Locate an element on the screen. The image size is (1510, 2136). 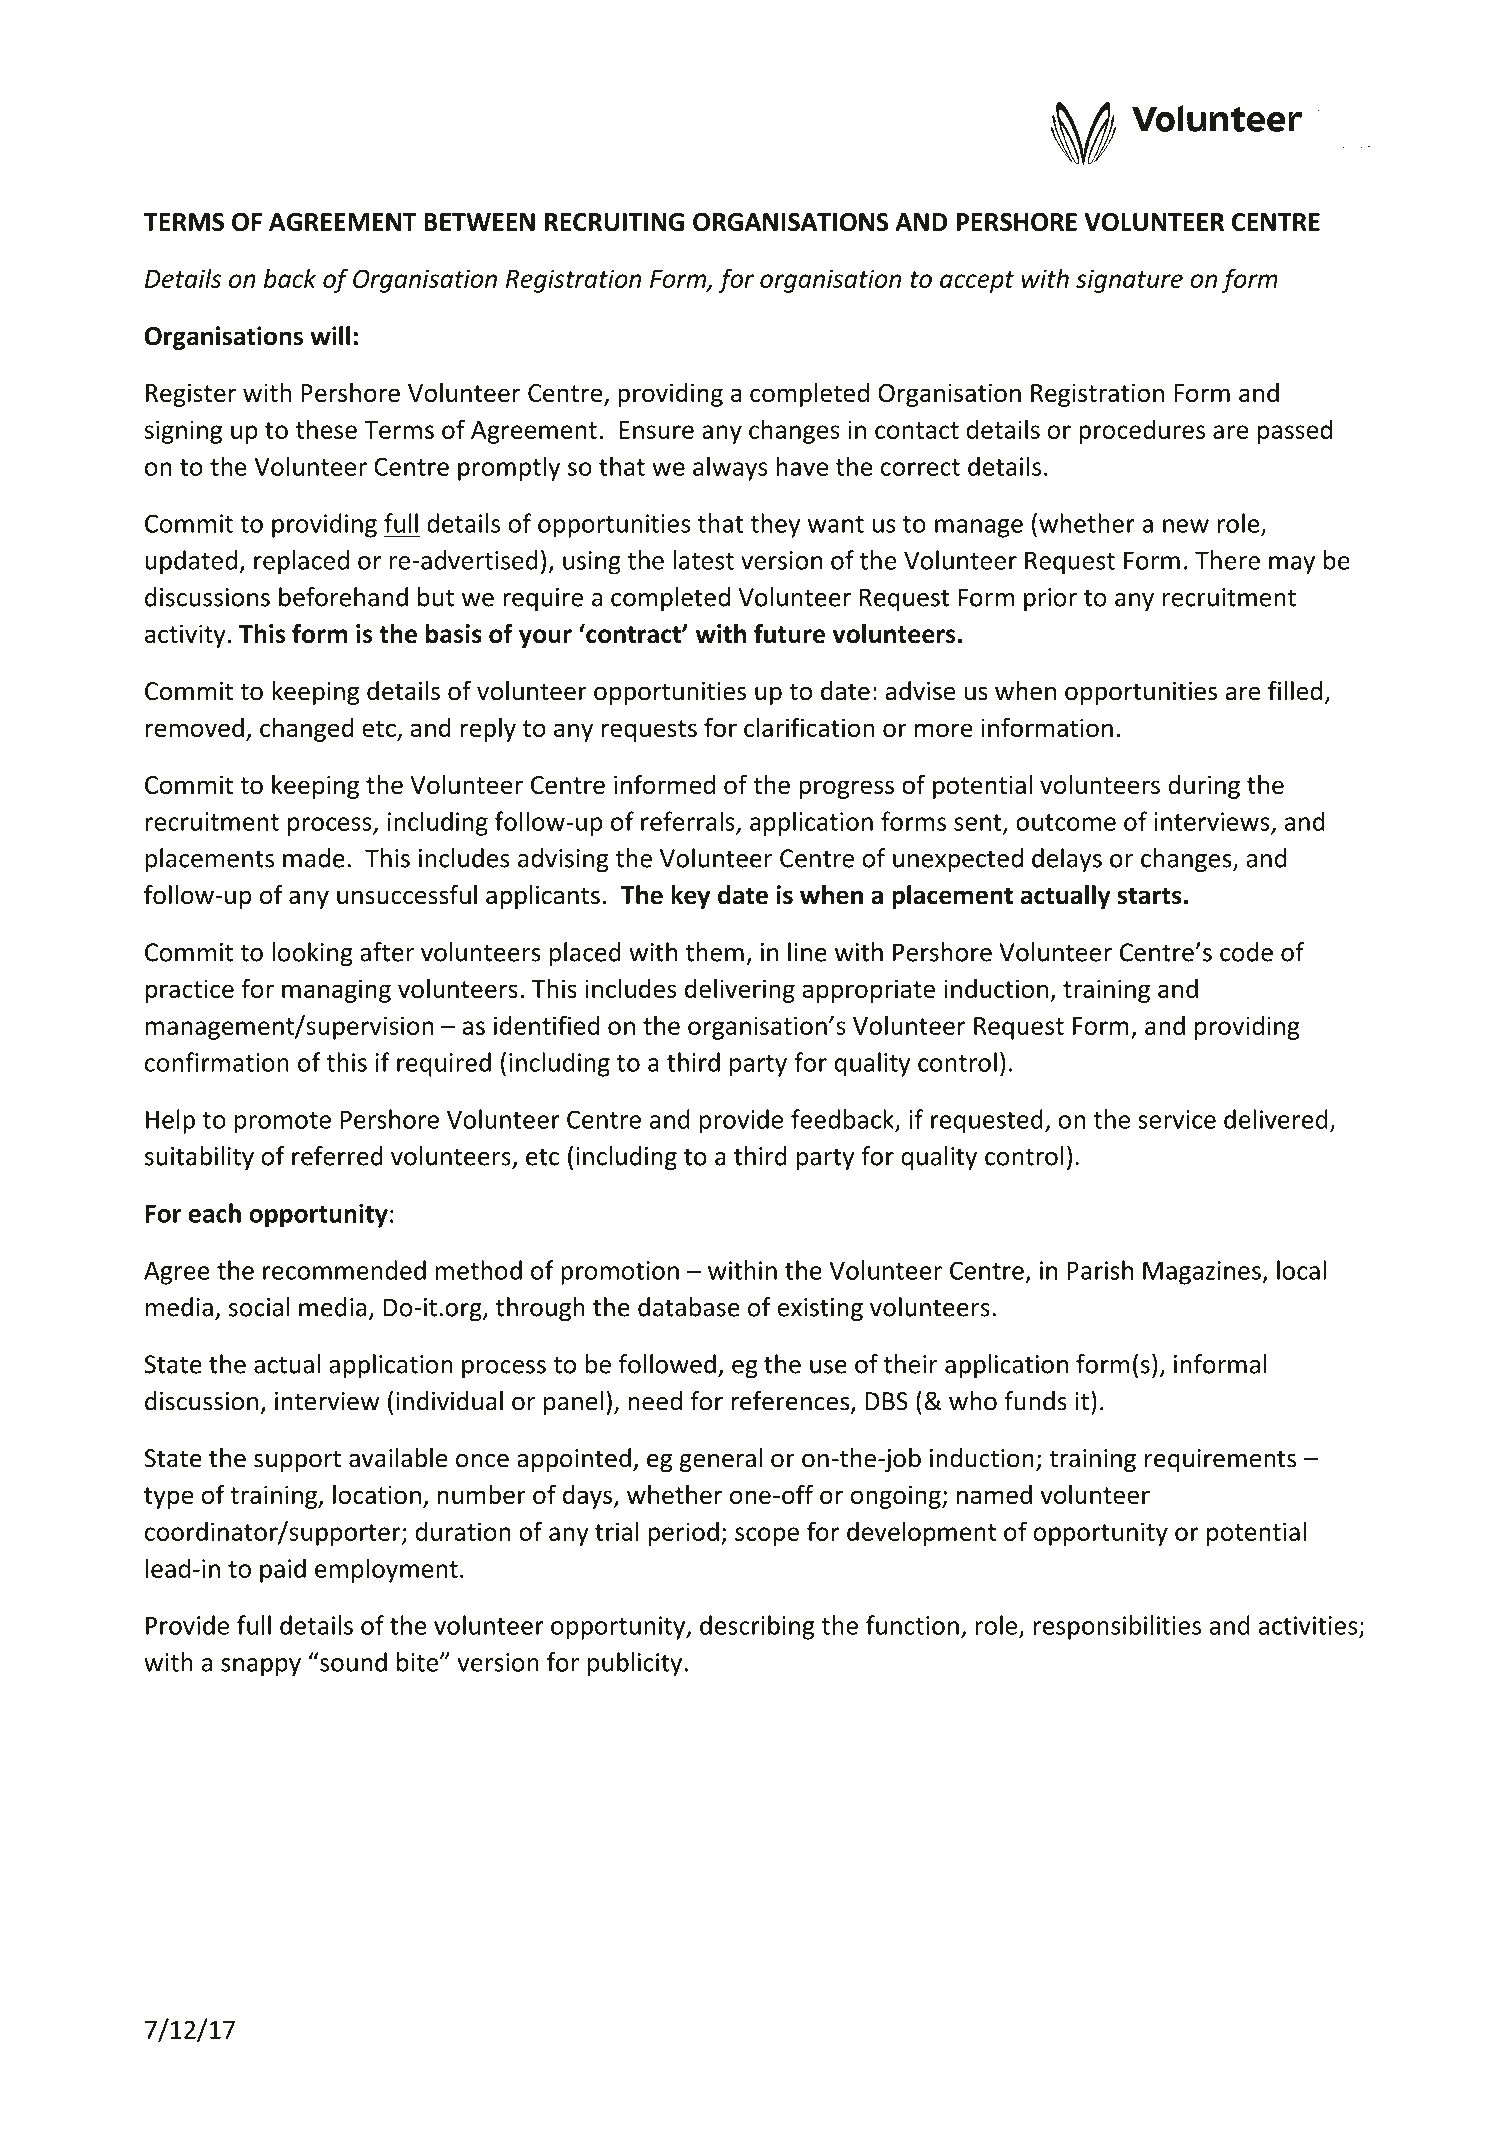
looking is located at coordinates (312, 954).
